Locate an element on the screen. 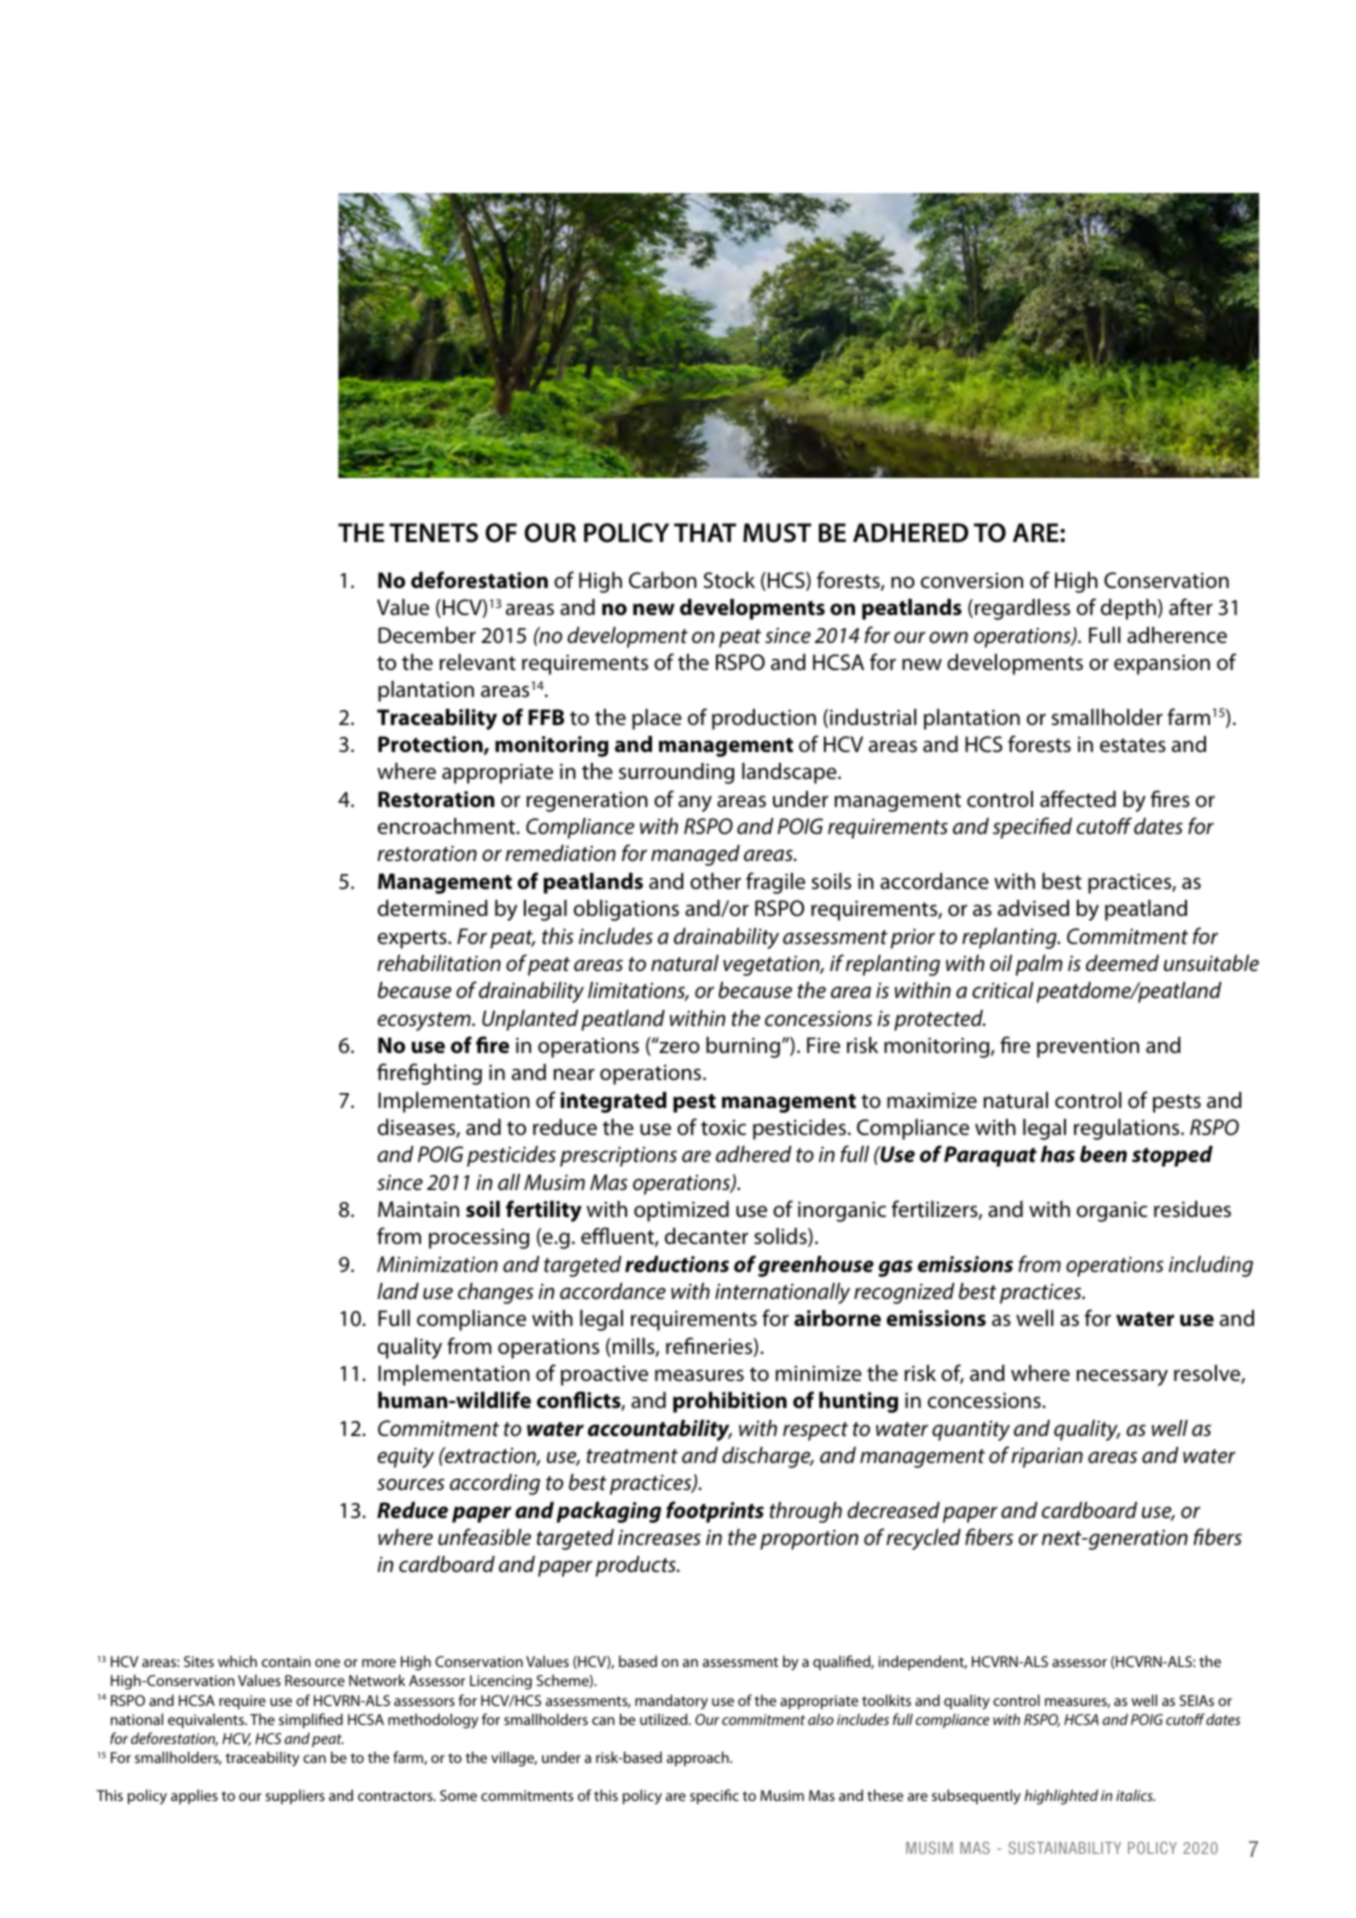 Image resolution: width=1356 pixels, height=1918 pixels. zero is located at coordinates (678, 1047).
